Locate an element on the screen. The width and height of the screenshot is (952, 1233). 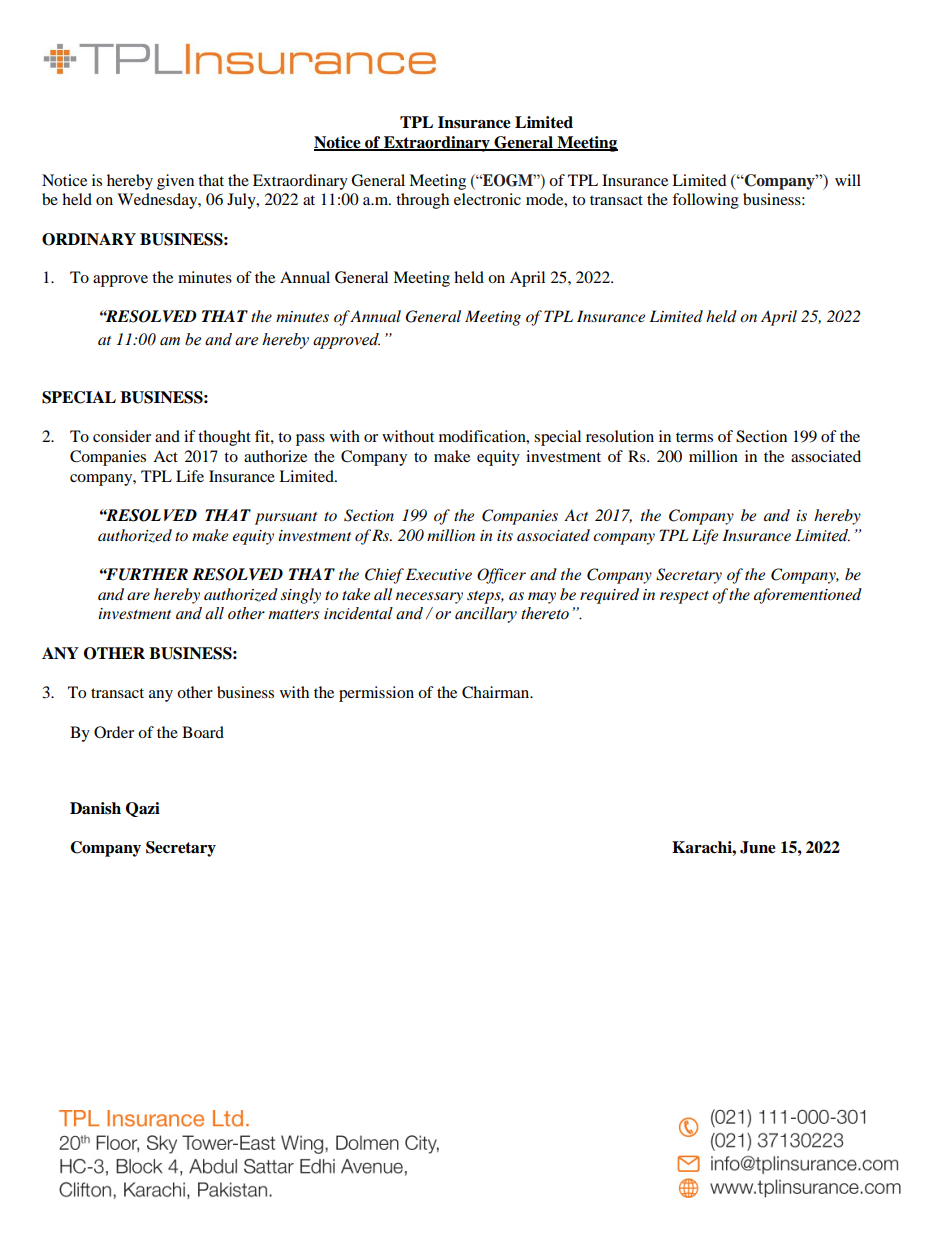
terms is located at coordinates (694, 437).
